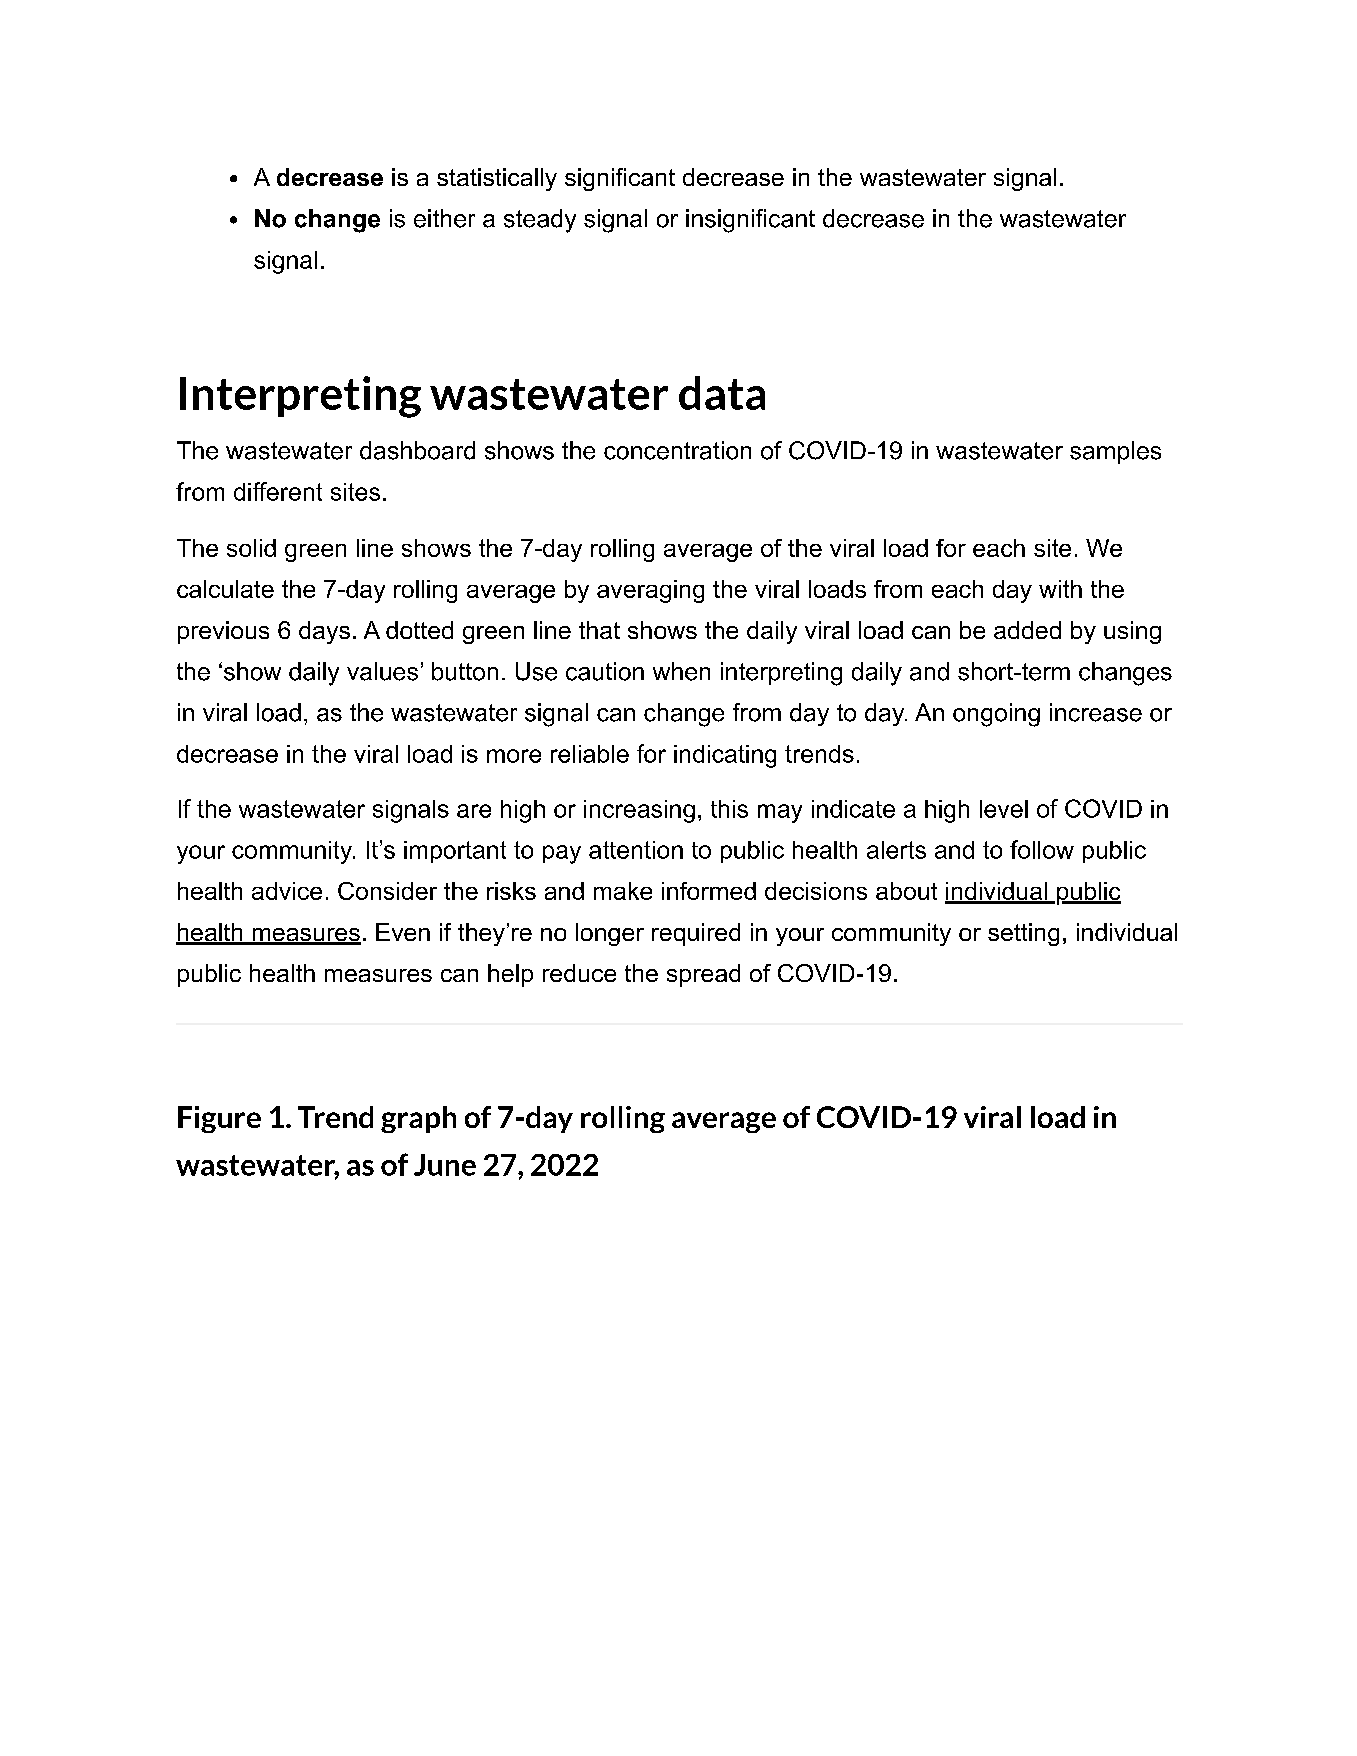 This screenshot has height=1756, width=1357. I want to click on either, so click(444, 218).
